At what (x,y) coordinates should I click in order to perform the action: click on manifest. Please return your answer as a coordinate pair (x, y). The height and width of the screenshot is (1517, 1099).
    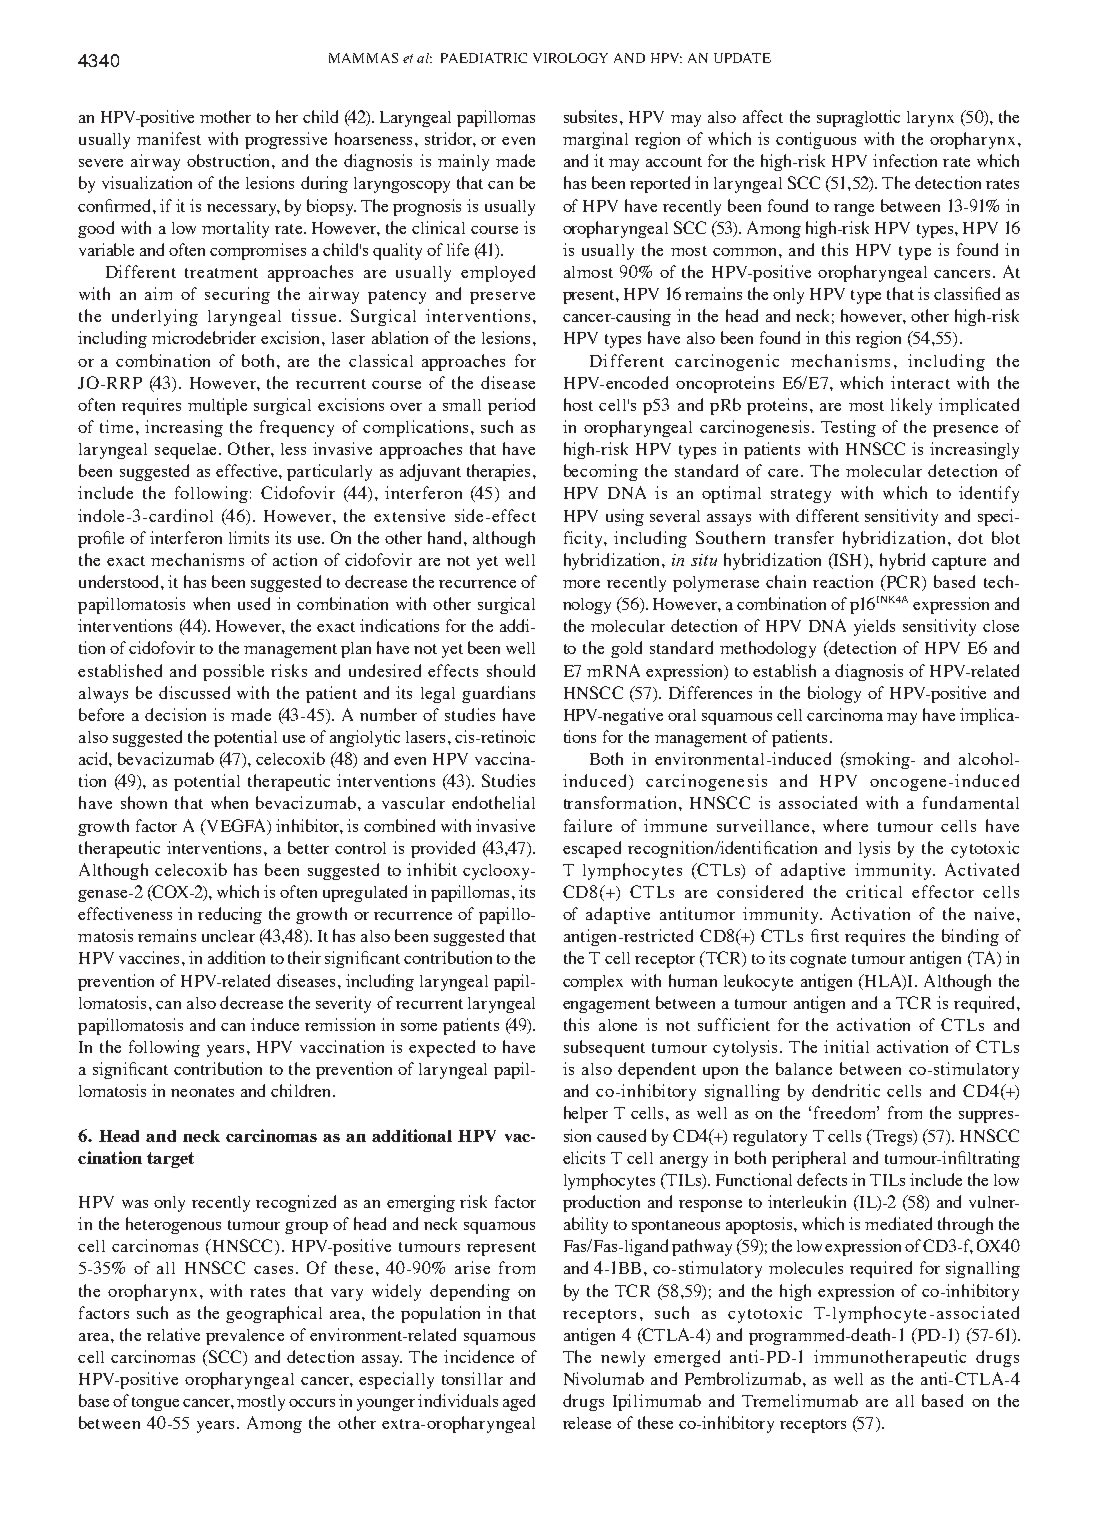
    Looking at the image, I should click on (169, 138).
